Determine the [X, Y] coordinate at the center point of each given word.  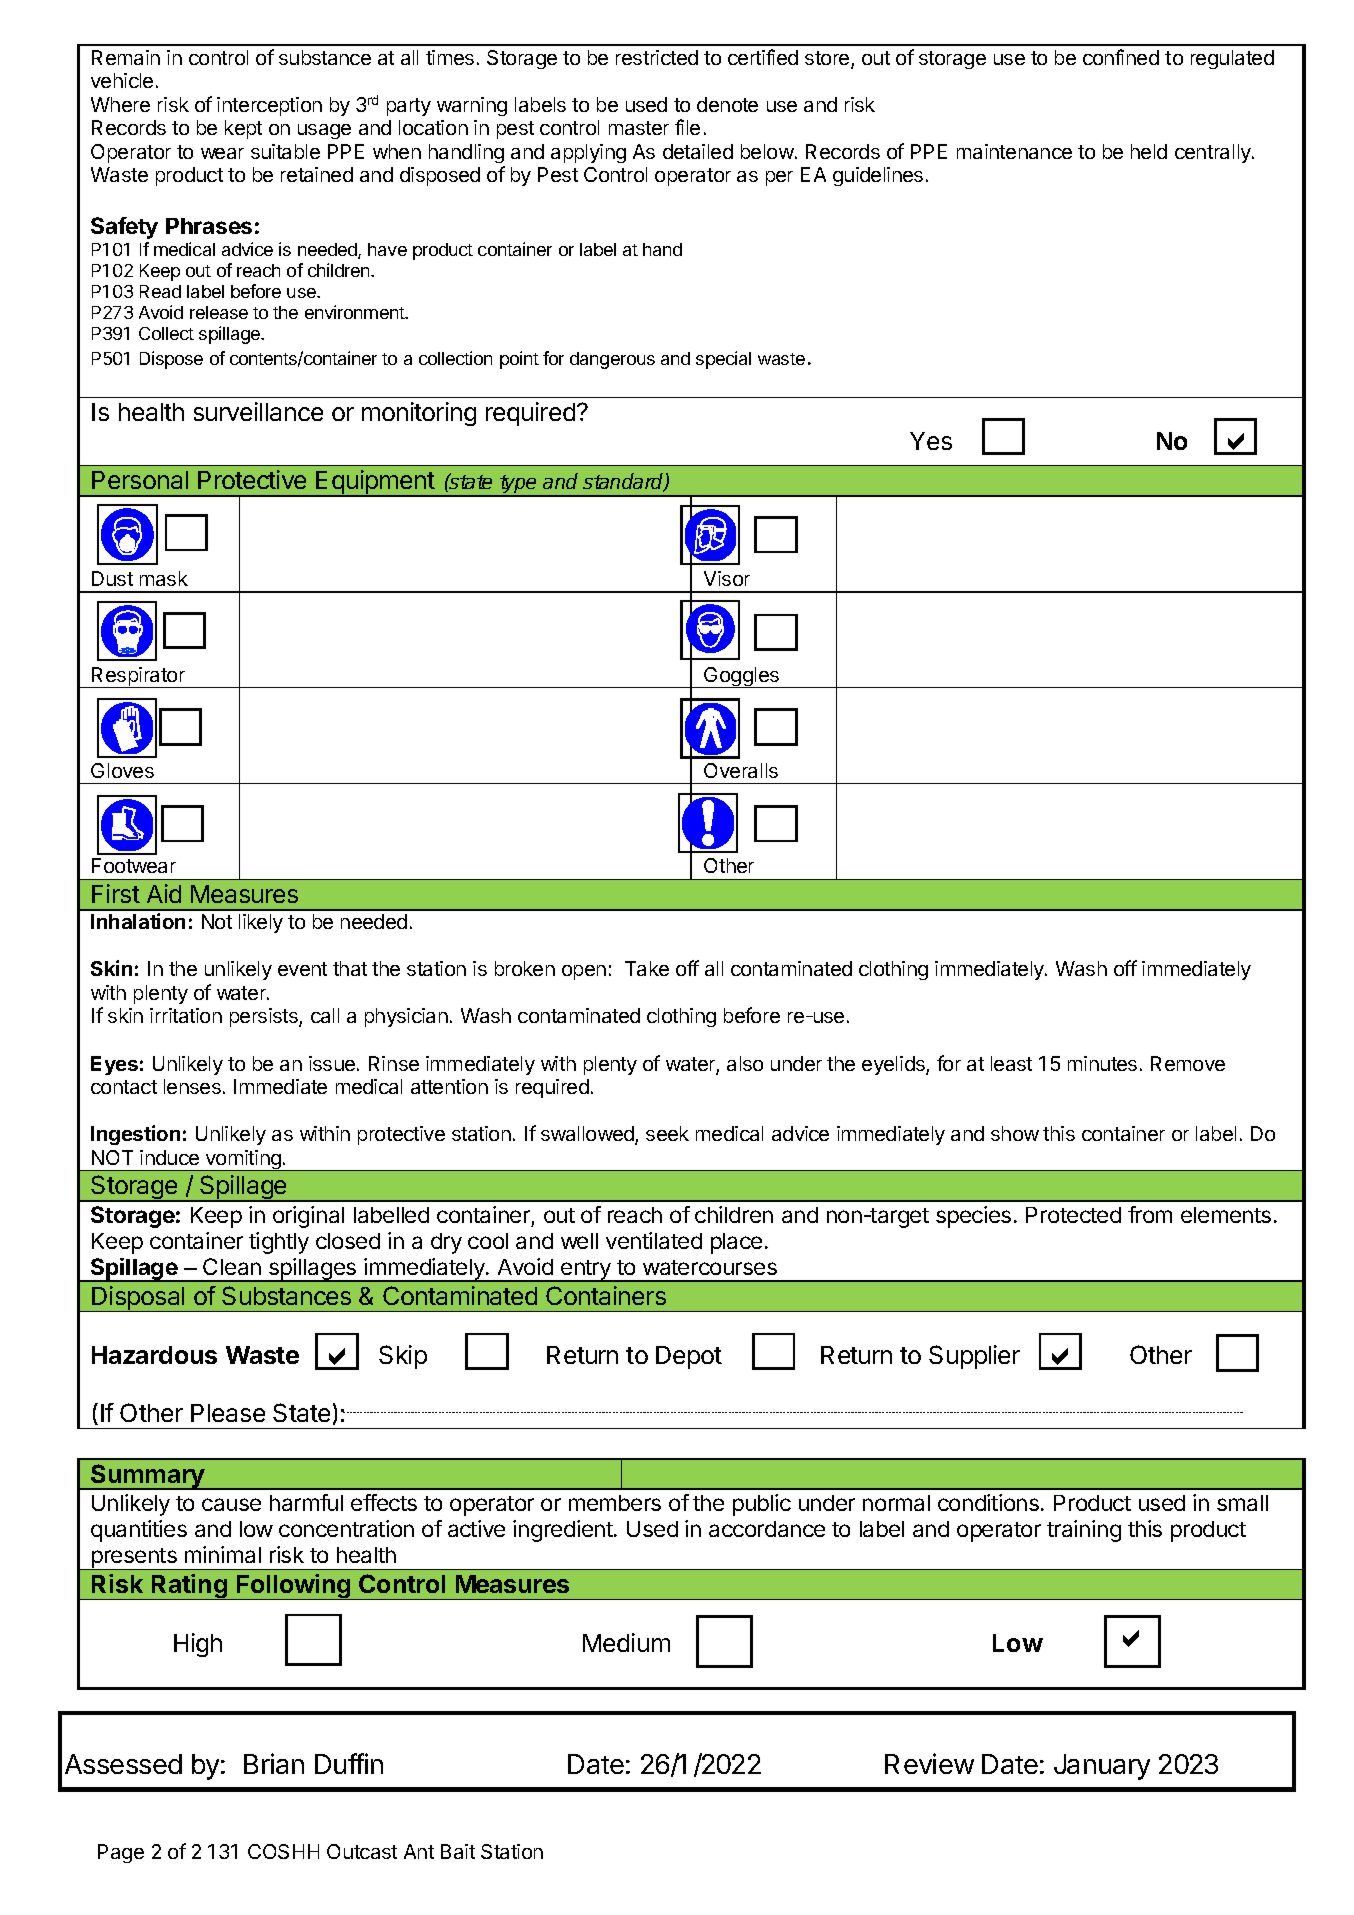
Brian [274, 1763]
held [1149, 151]
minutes [1102, 1063]
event [302, 969]
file [687, 127]
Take [647, 968]
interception [269, 106]
